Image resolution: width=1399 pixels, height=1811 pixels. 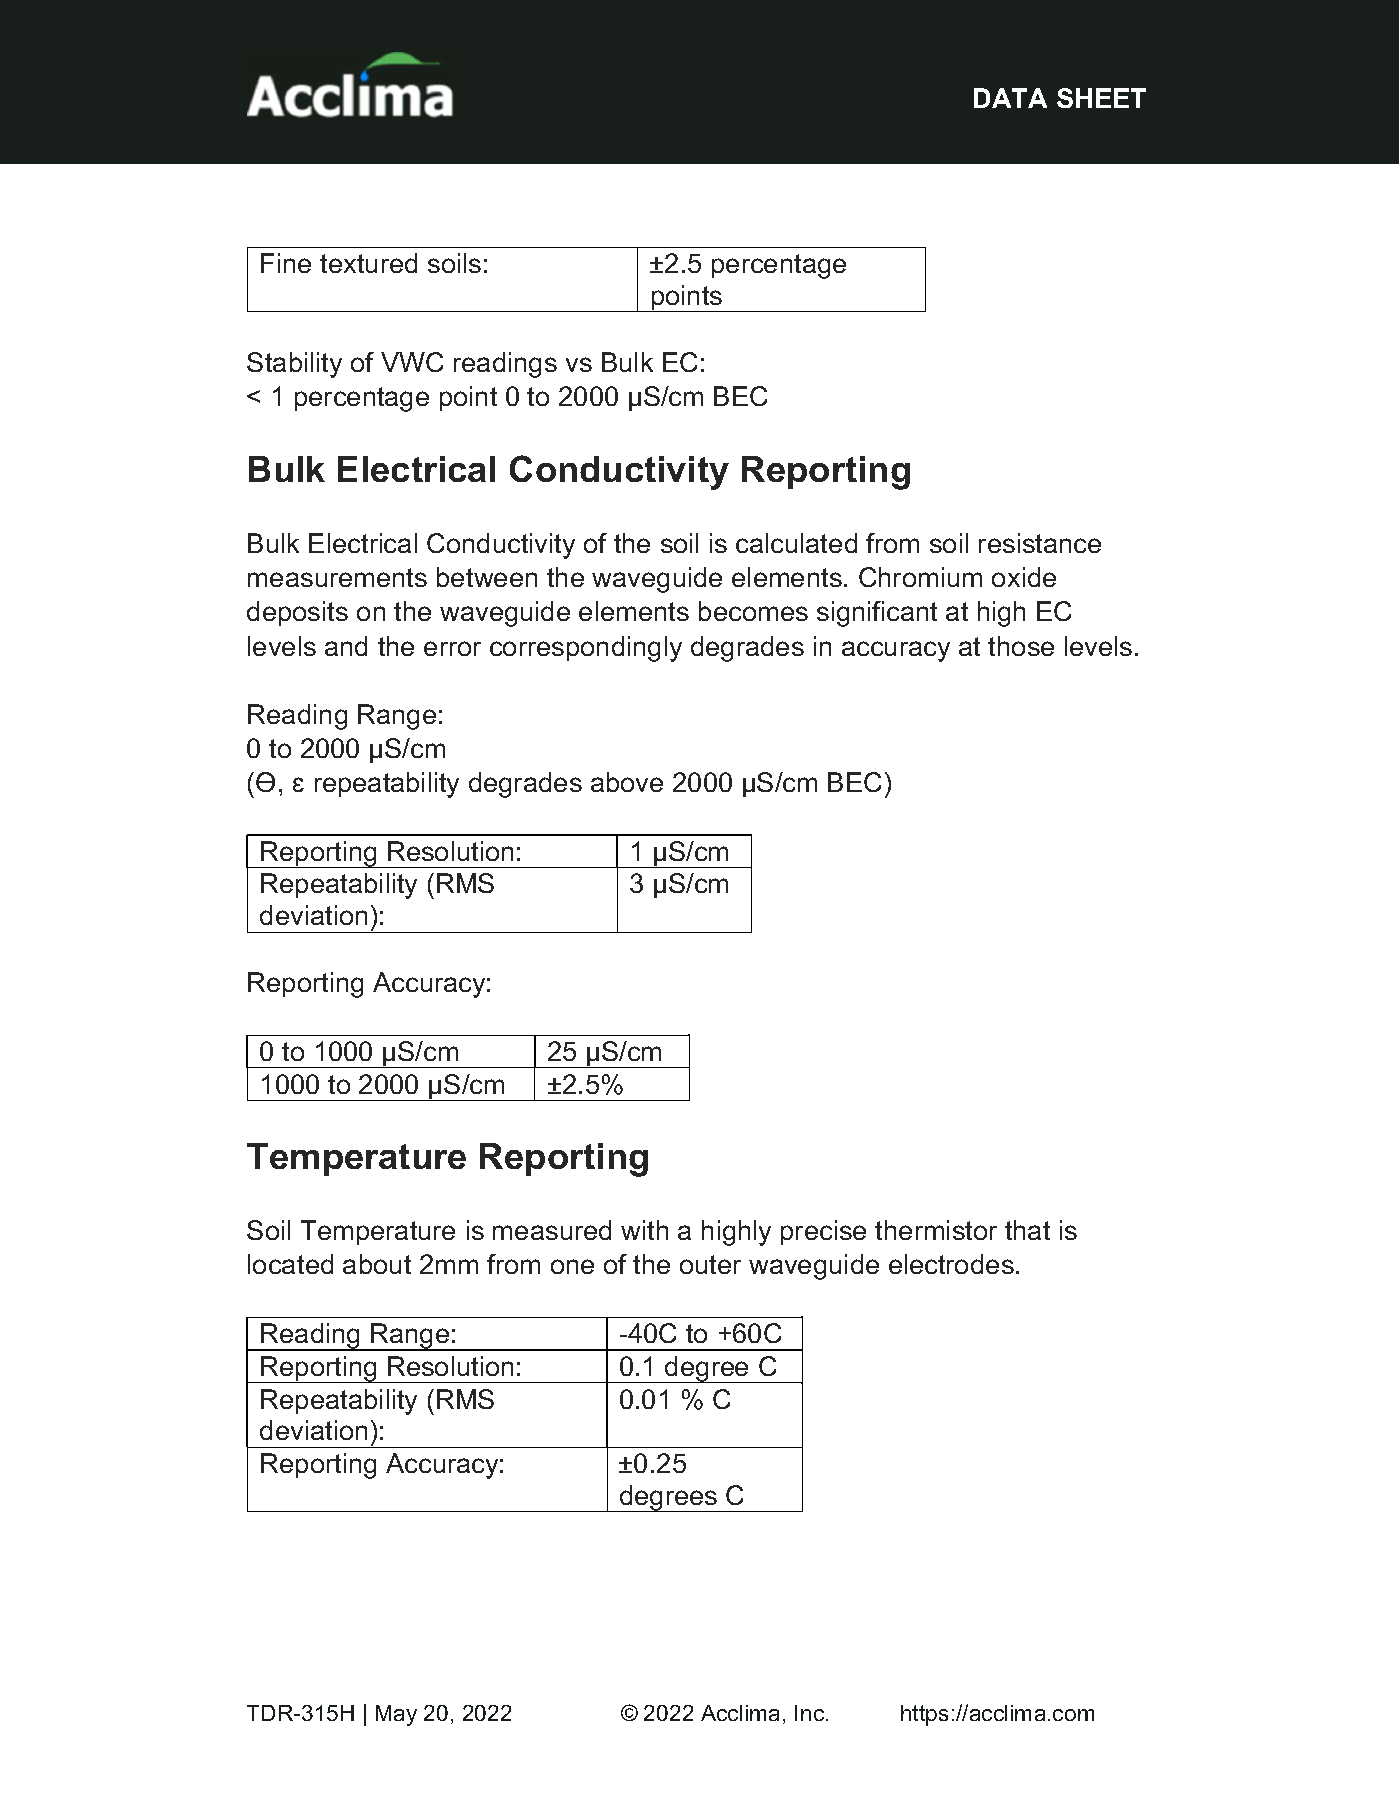 I want to click on DATA, so click(x=1010, y=98).
